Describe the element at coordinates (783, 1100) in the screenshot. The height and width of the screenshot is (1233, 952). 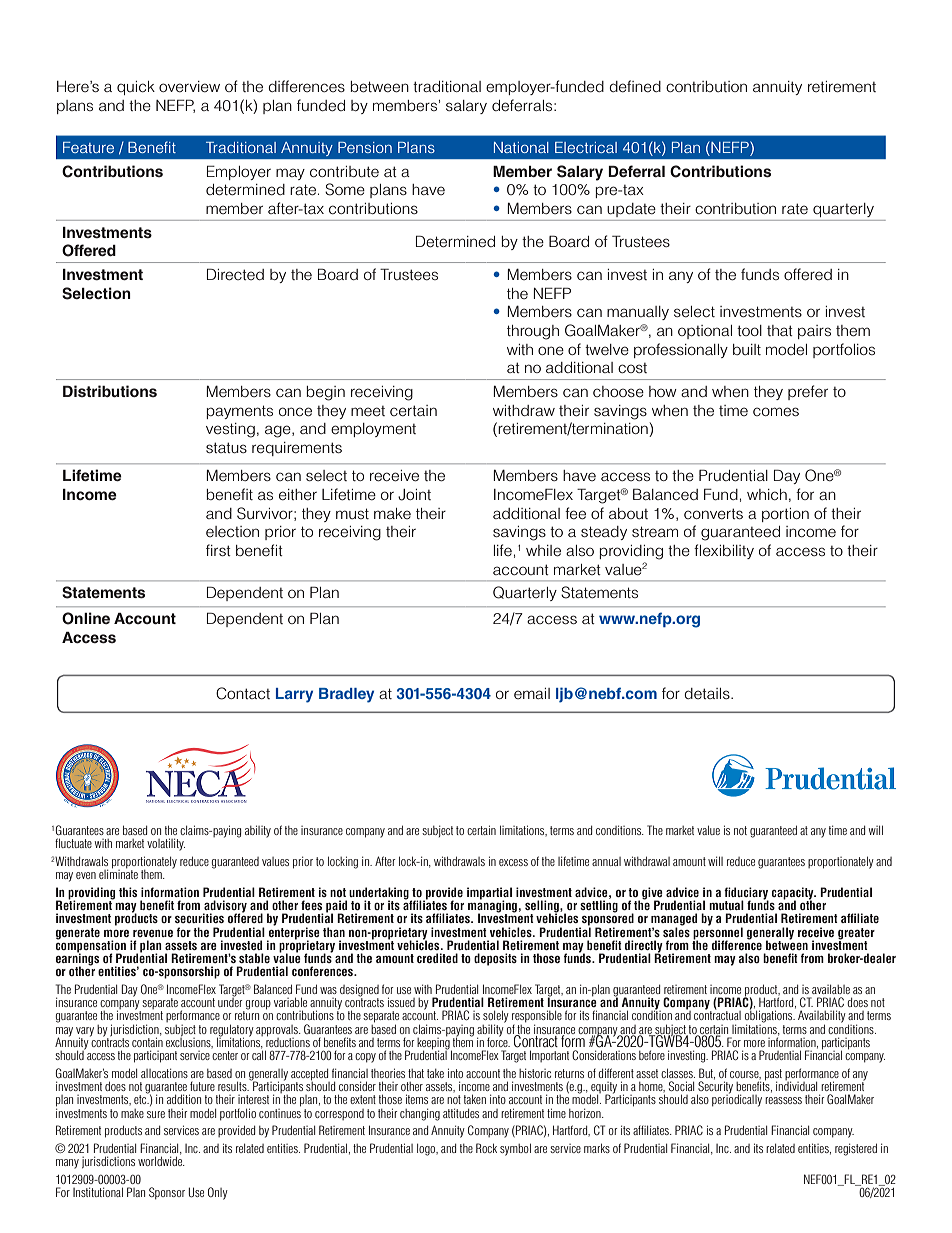
I see `reassess` at that location.
